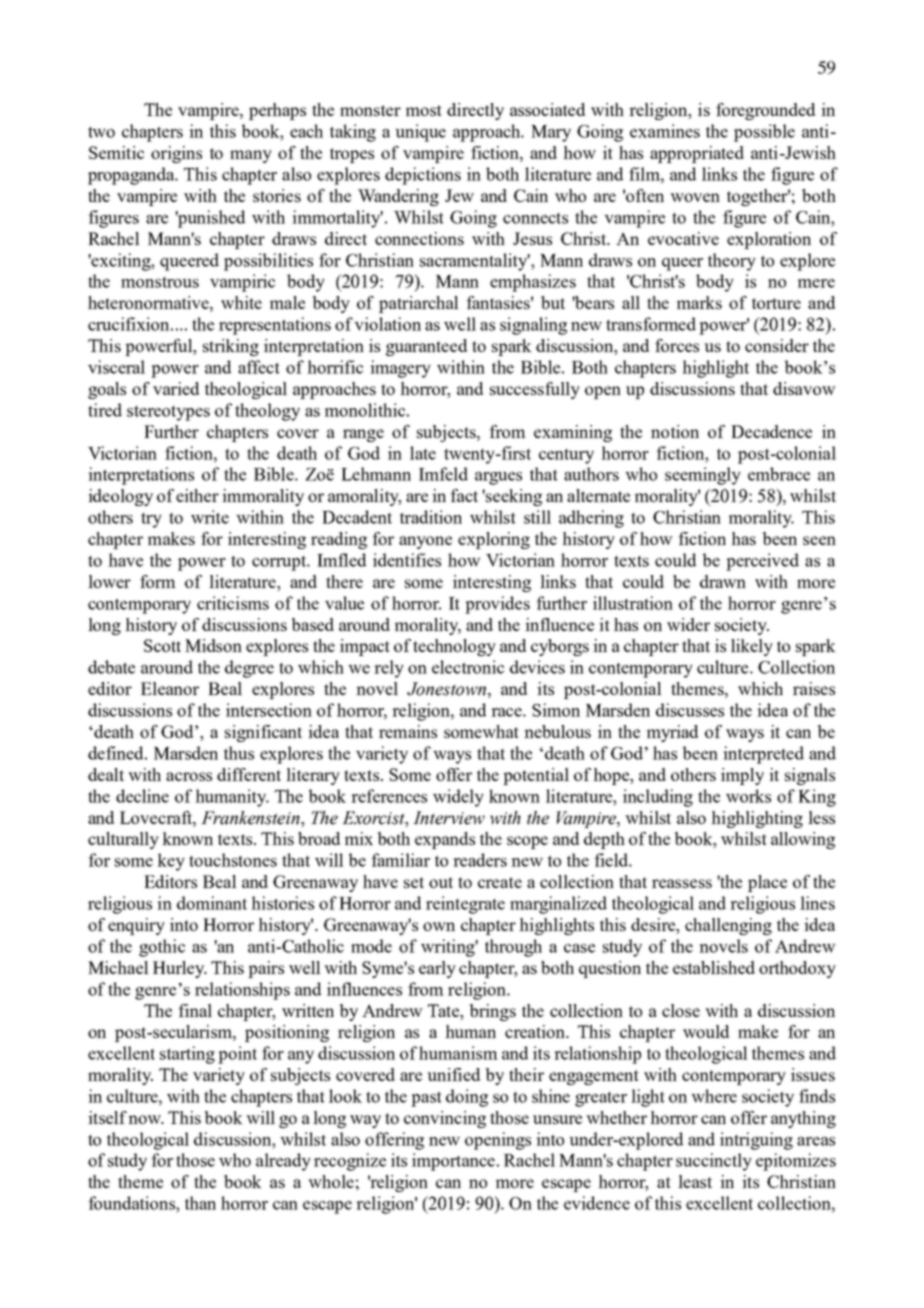 This screenshot has height=1308, width=924. Describe the element at coordinates (714, 967) in the screenshot. I see `established` at that location.
